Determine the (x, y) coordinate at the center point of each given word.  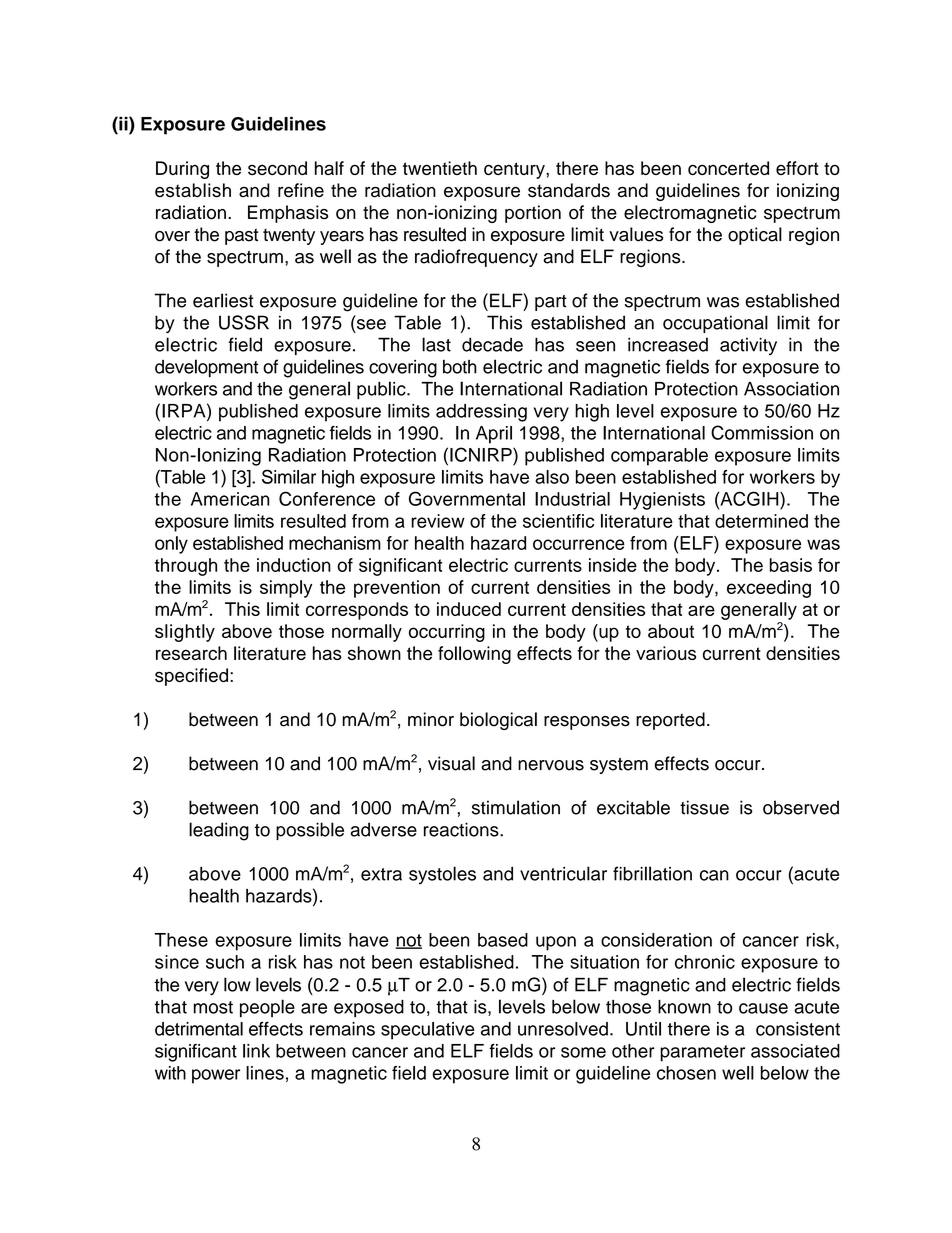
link (256, 1051)
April (494, 435)
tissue (704, 807)
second (277, 168)
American (230, 499)
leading (219, 831)
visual (451, 763)
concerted (728, 168)
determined (761, 521)
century (515, 170)
